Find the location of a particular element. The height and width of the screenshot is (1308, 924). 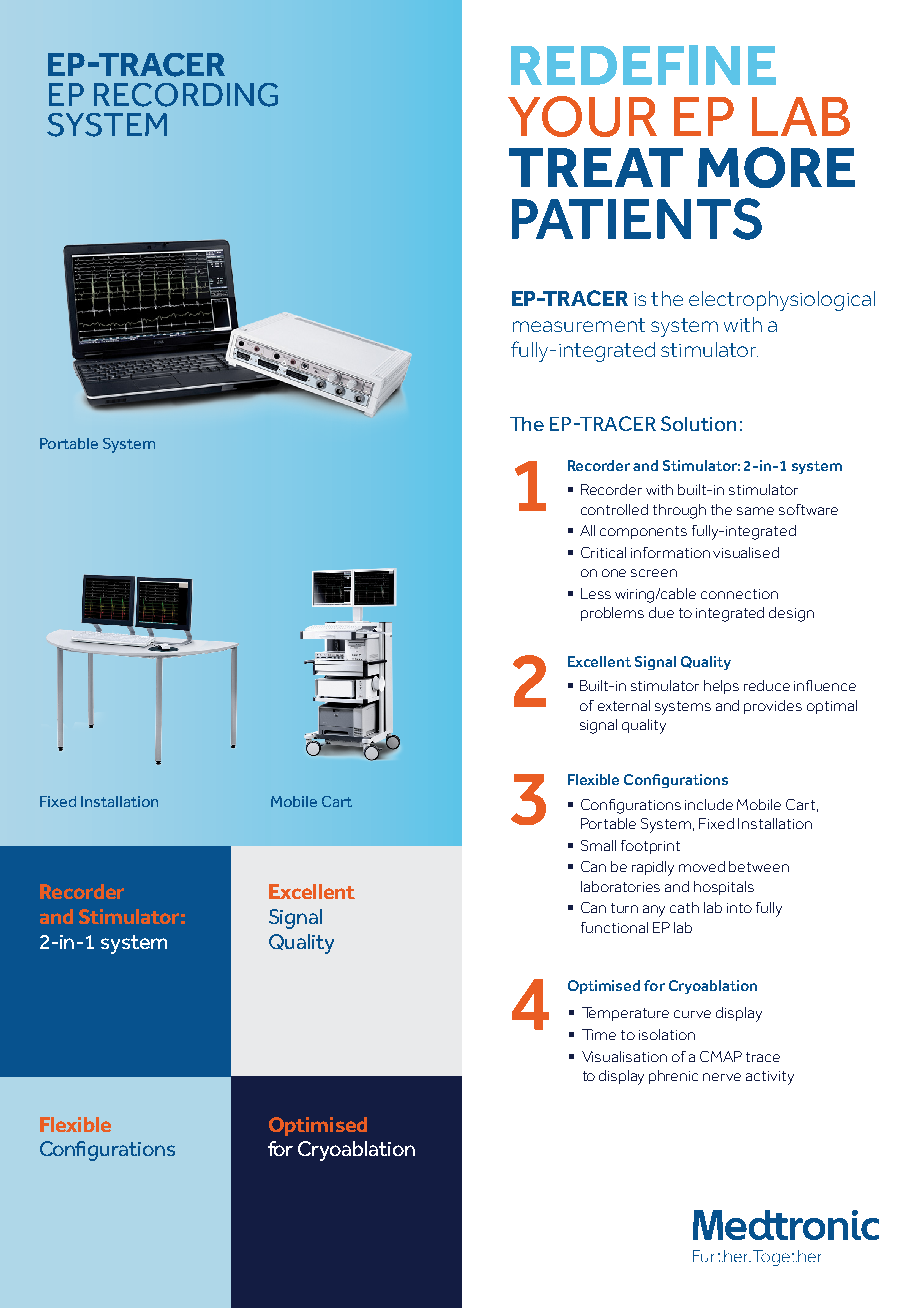

controlled is located at coordinates (614, 509).
